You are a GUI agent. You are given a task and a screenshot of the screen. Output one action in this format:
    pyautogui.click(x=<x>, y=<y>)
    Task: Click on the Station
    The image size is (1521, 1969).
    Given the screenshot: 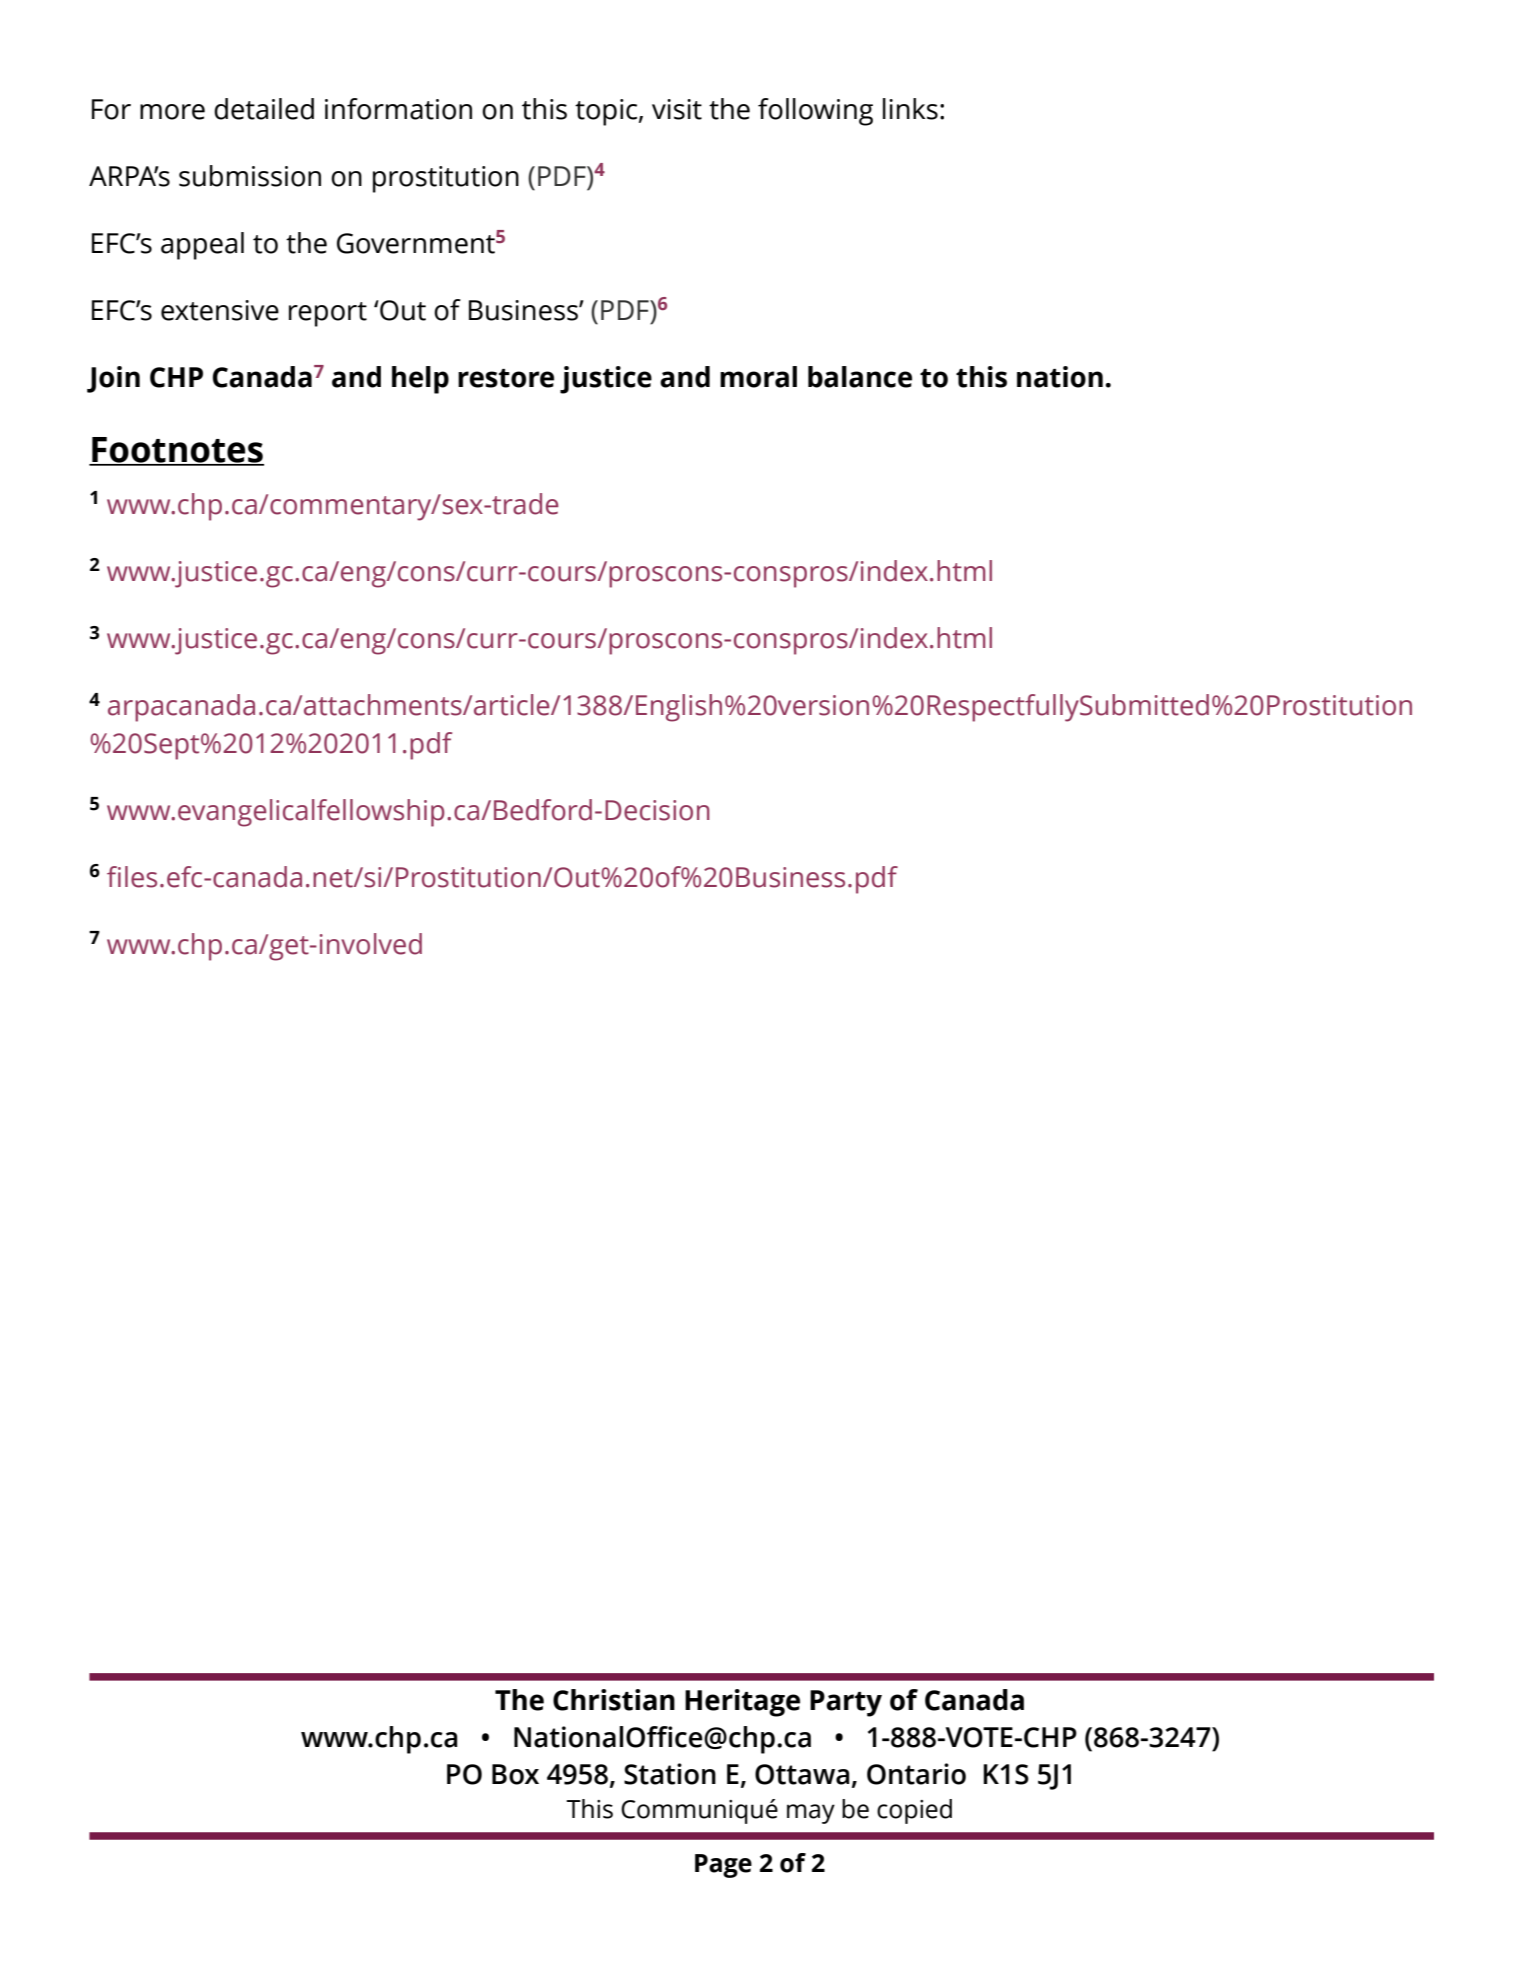 What is the action you would take?
    pyautogui.click(x=670, y=1774)
